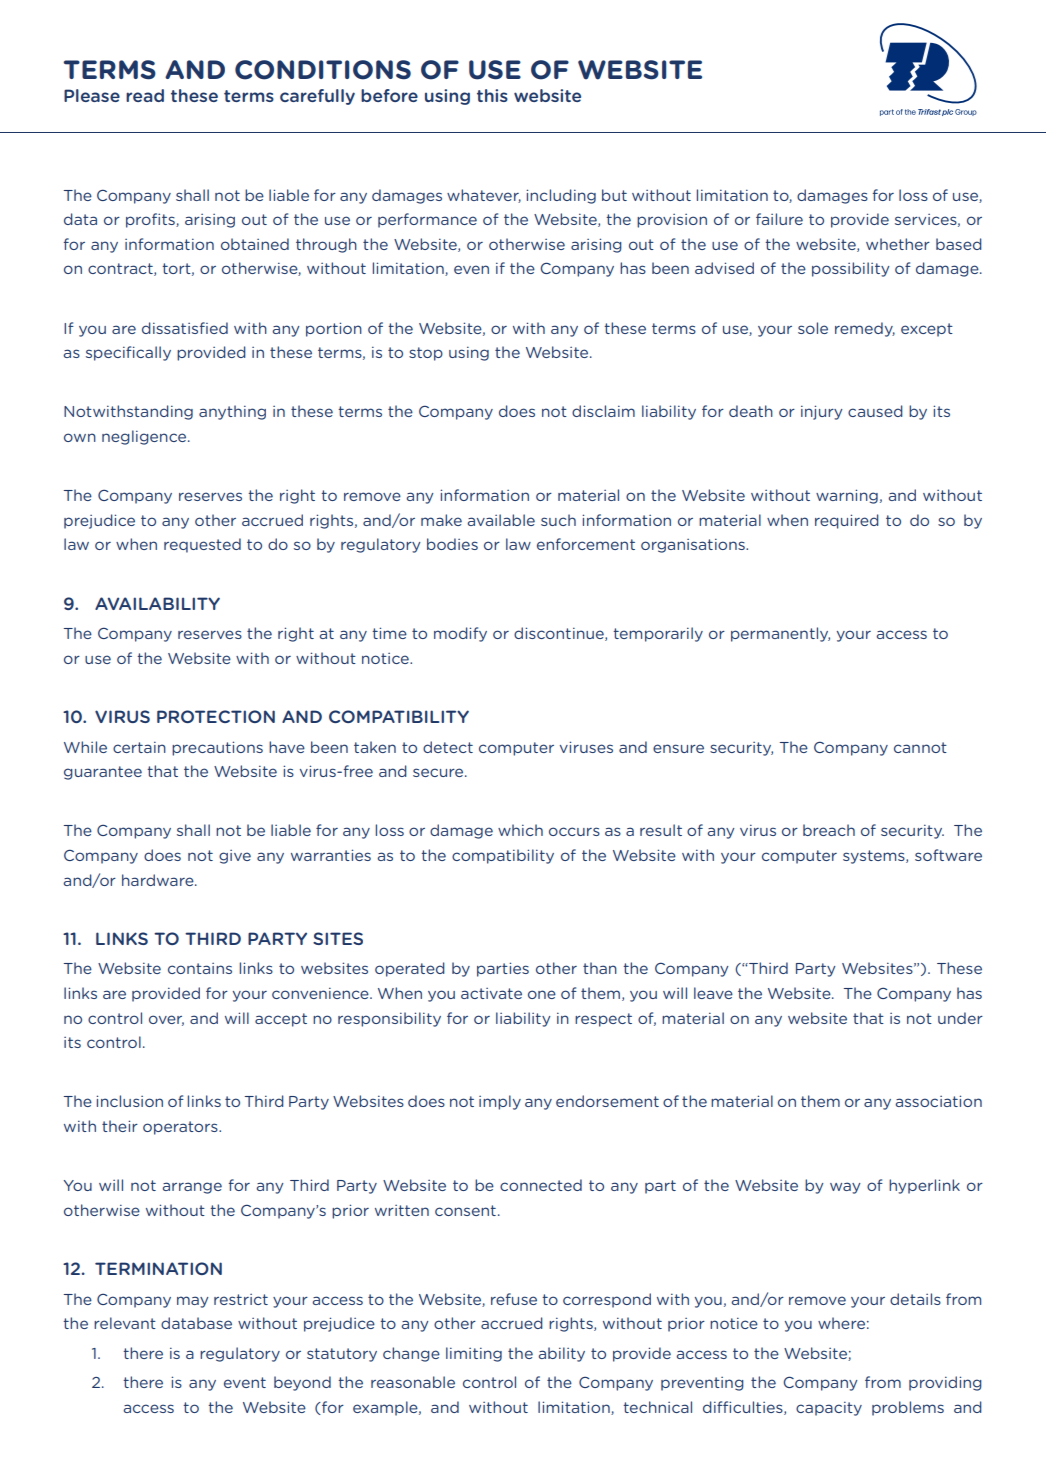 The width and height of the screenshot is (1046, 1480). Describe the element at coordinates (200, 968) in the screenshot. I see `contains` at that location.
